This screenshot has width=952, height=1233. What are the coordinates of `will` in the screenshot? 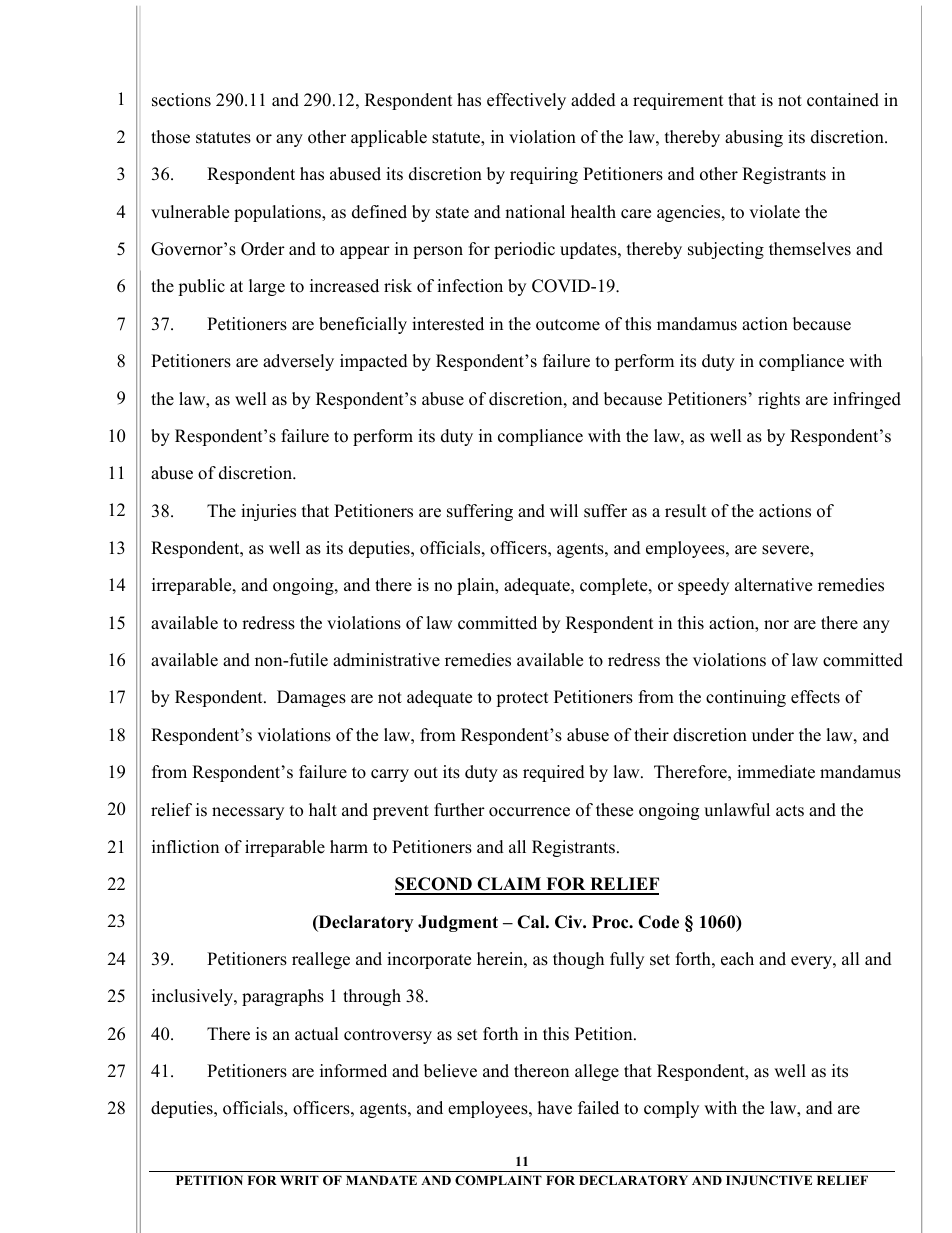 It's located at (564, 510).
